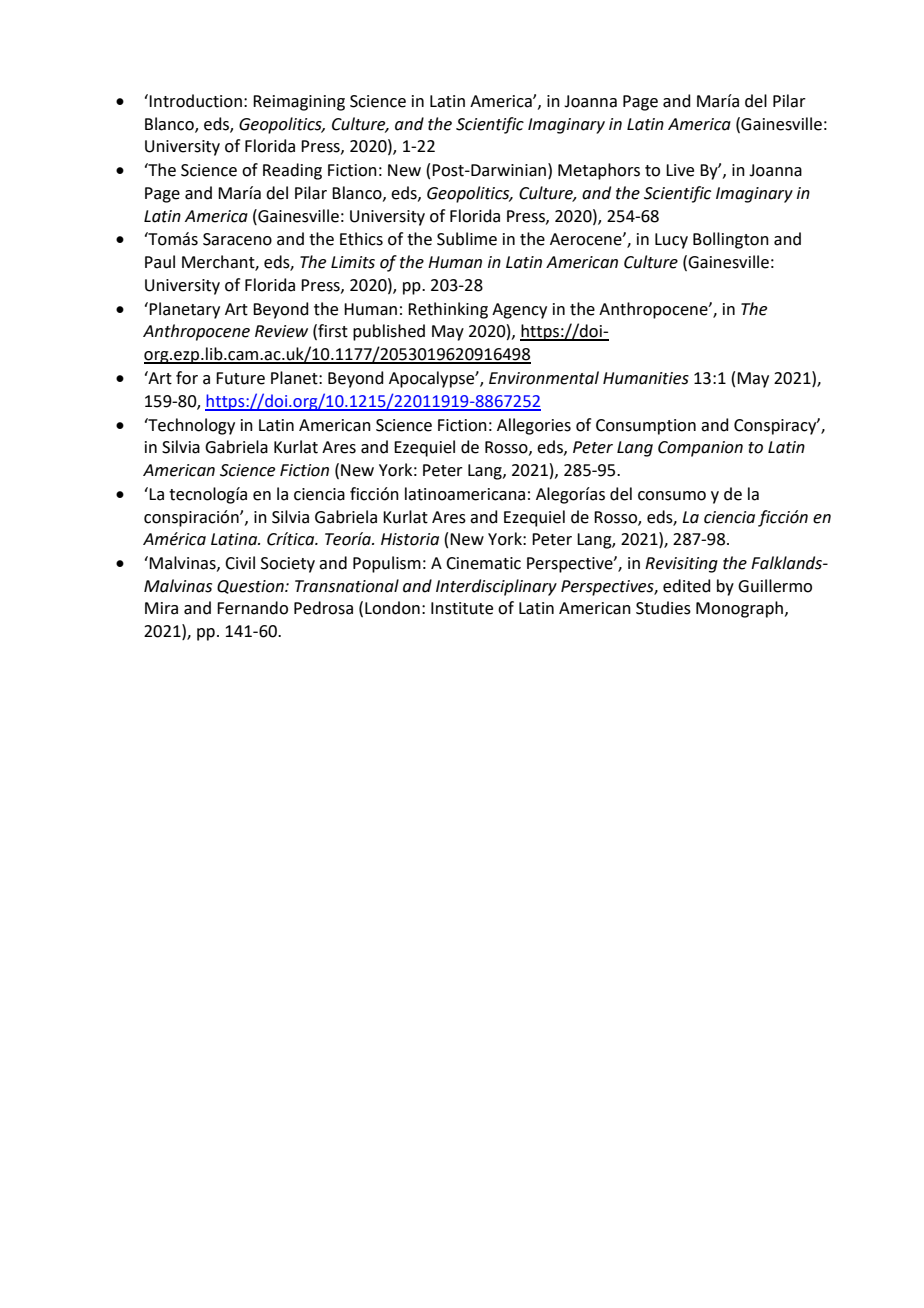 This document has height=1308, width=924. What do you see at coordinates (195, 101) in the document?
I see `Introduction` at bounding box center [195, 101].
